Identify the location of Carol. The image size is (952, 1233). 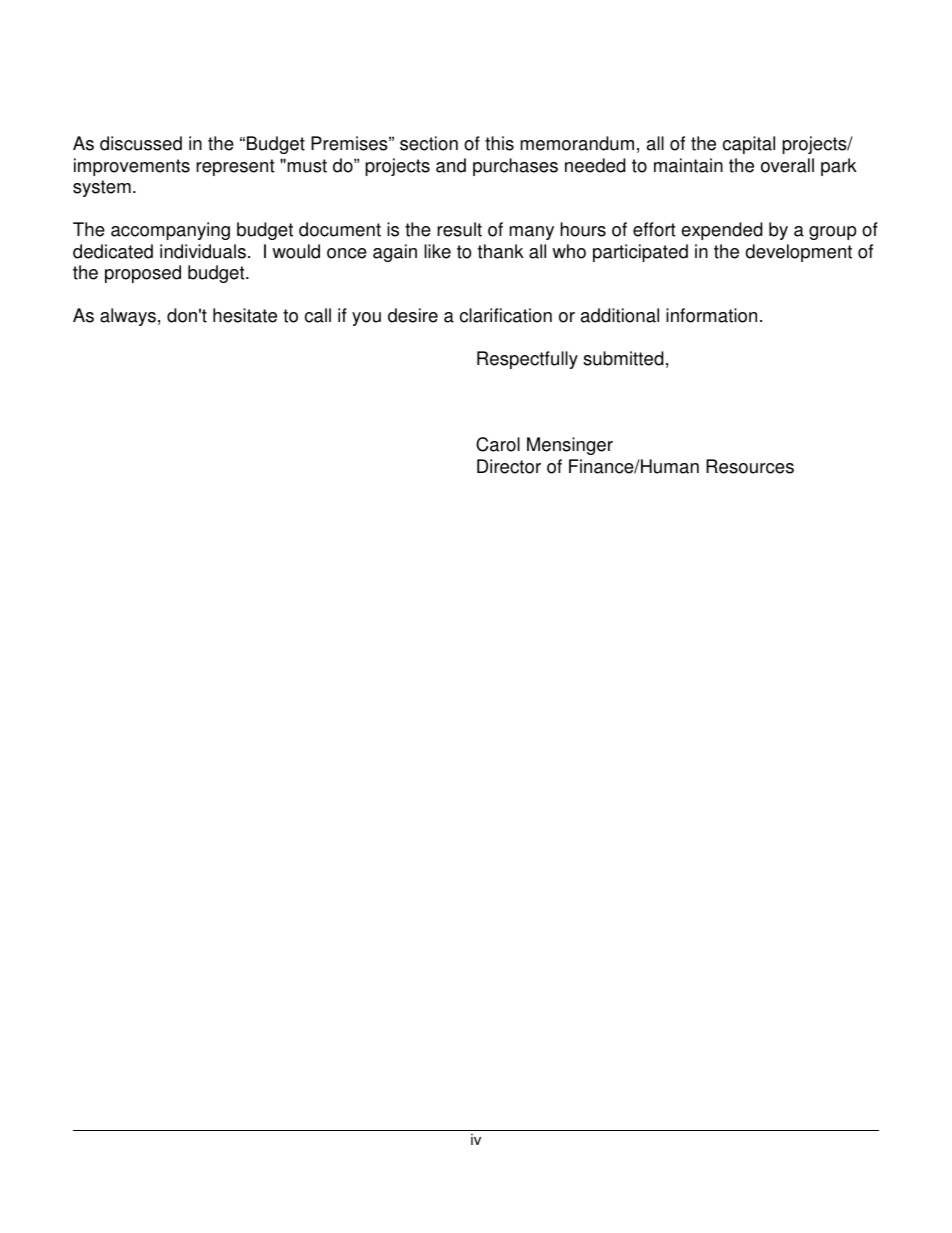
(498, 444).
